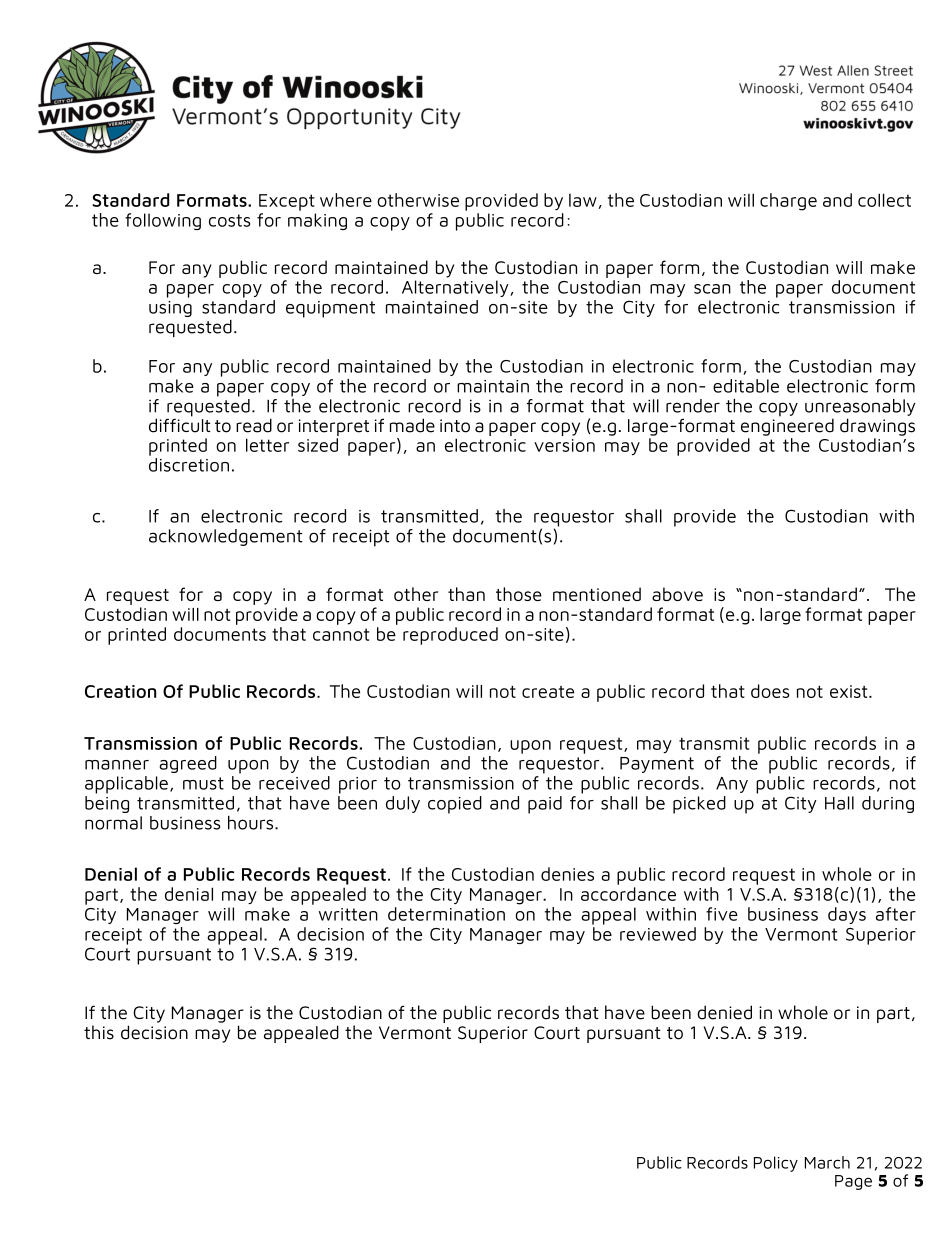 Image resolution: width=952 pixels, height=1233 pixels. What do you see at coordinates (776, 1164) in the screenshot?
I see `Policy` at bounding box center [776, 1164].
